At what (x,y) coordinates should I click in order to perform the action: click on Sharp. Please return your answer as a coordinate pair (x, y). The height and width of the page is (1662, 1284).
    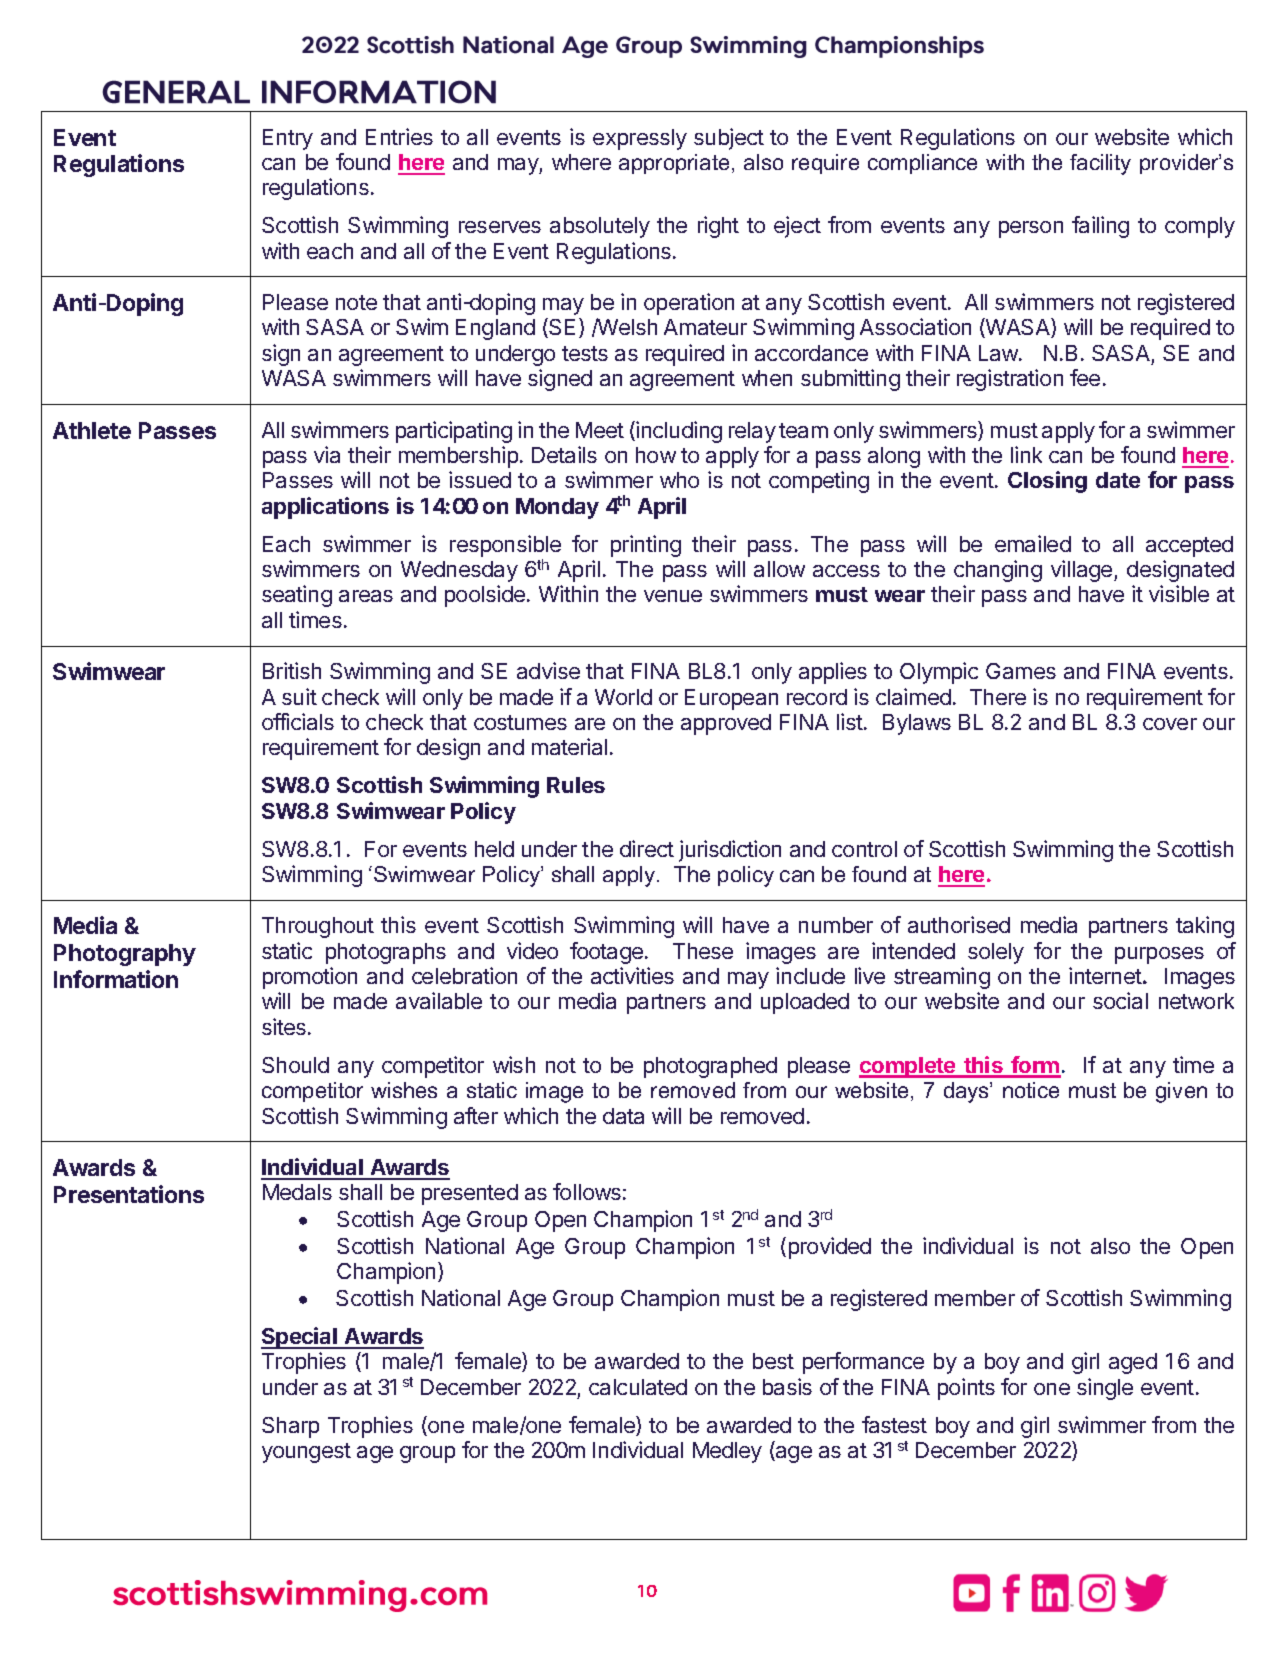
    Looking at the image, I should click on (290, 1427).
